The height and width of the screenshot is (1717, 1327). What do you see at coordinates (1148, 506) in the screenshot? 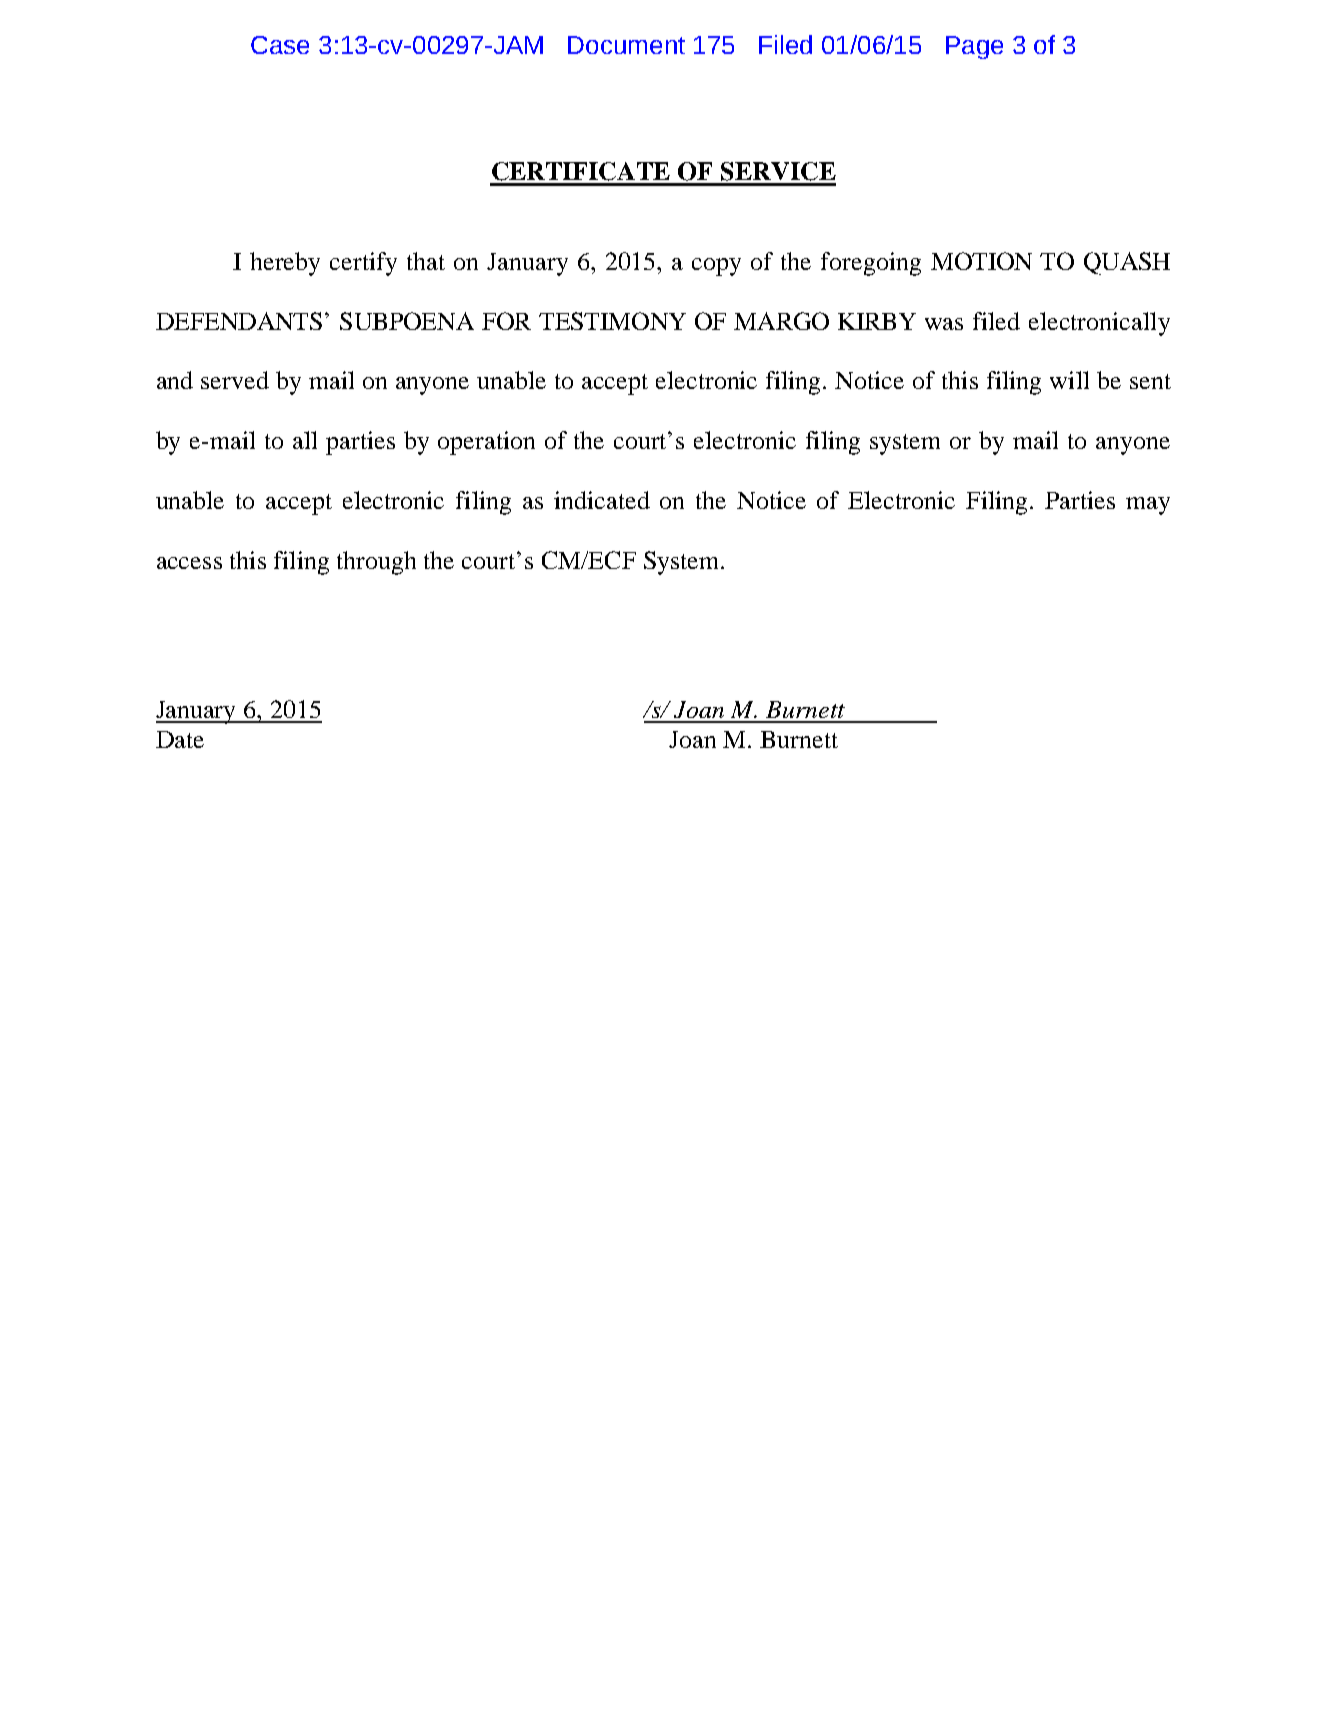
I see `may` at bounding box center [1148, 506].
